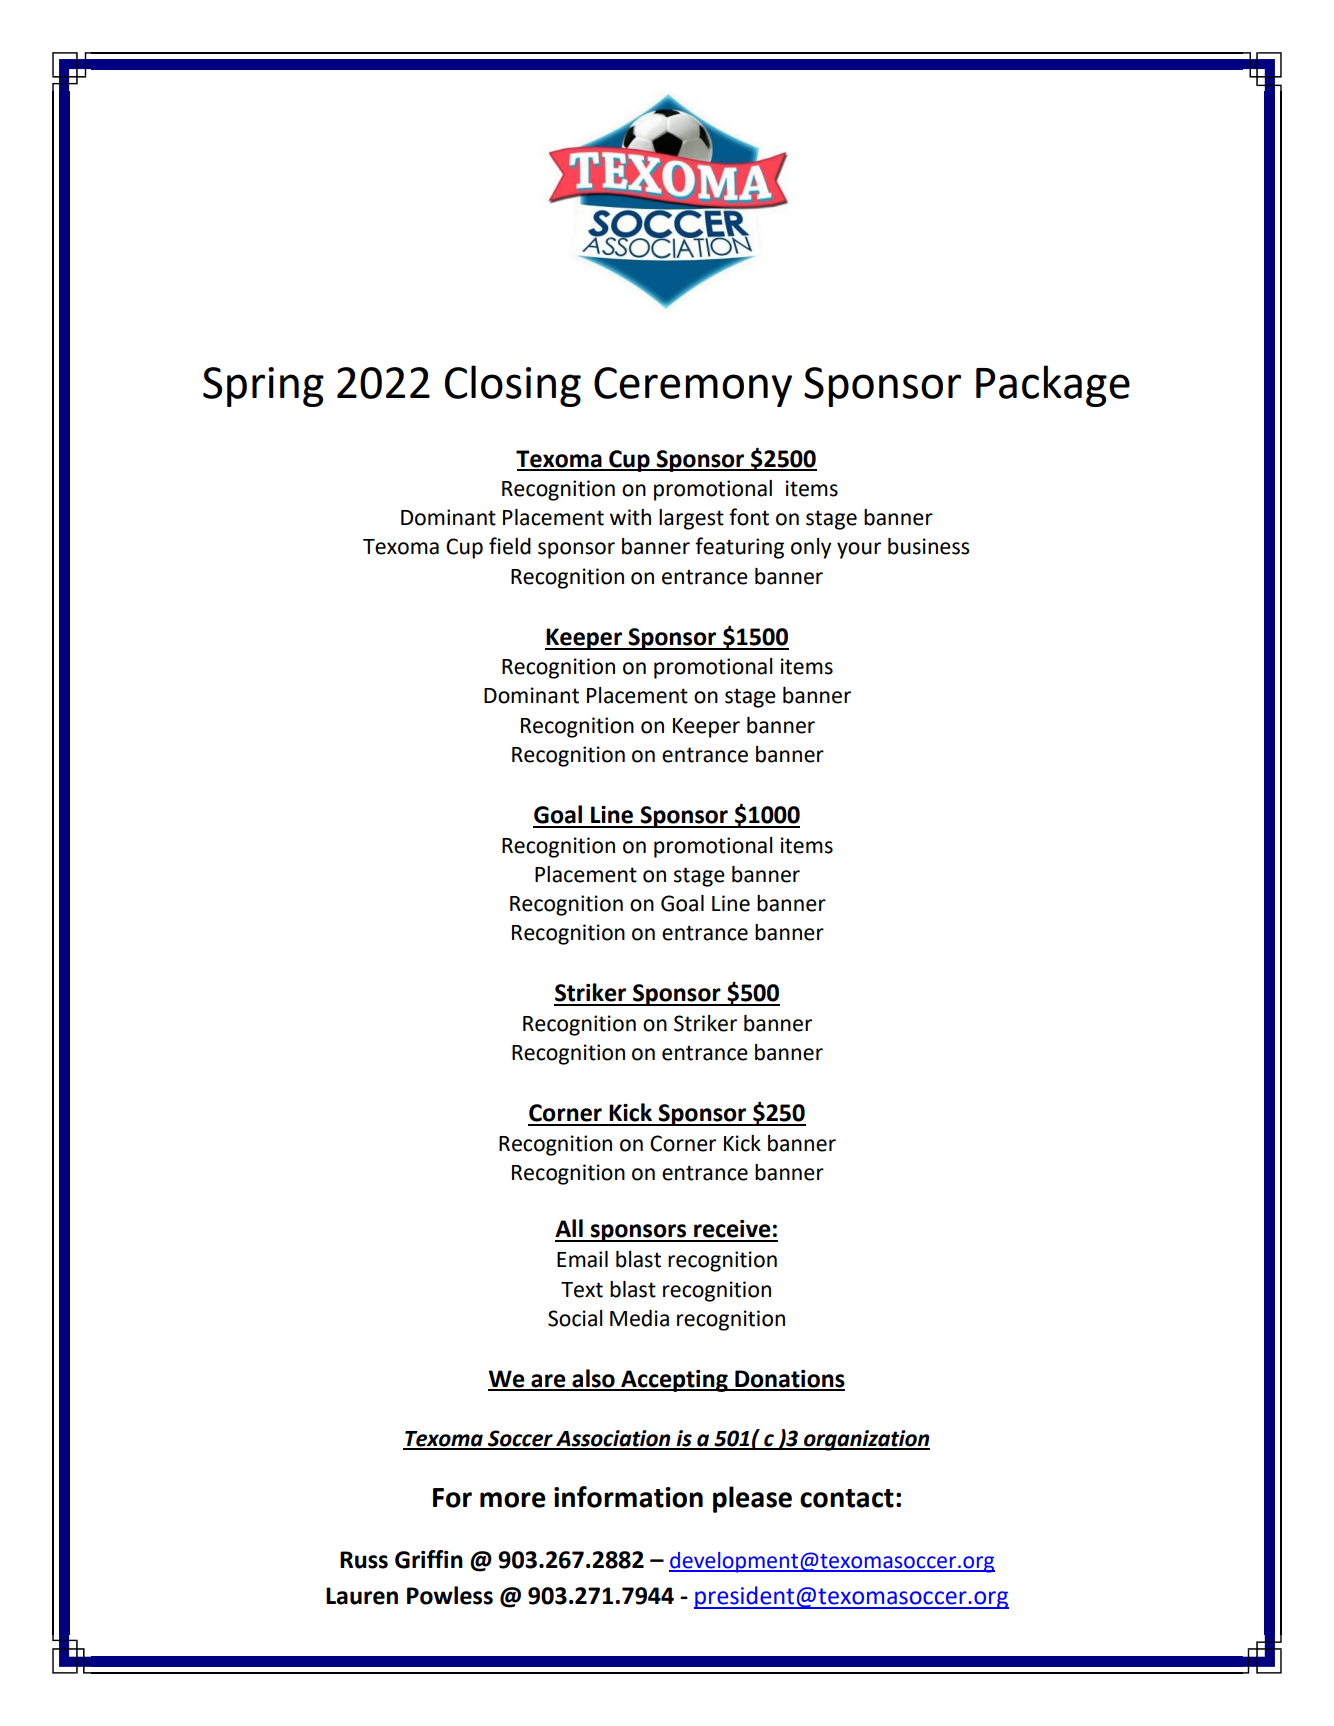 The image size is (1334, 1726). I want to click on Russ, so click(364, 1560).
